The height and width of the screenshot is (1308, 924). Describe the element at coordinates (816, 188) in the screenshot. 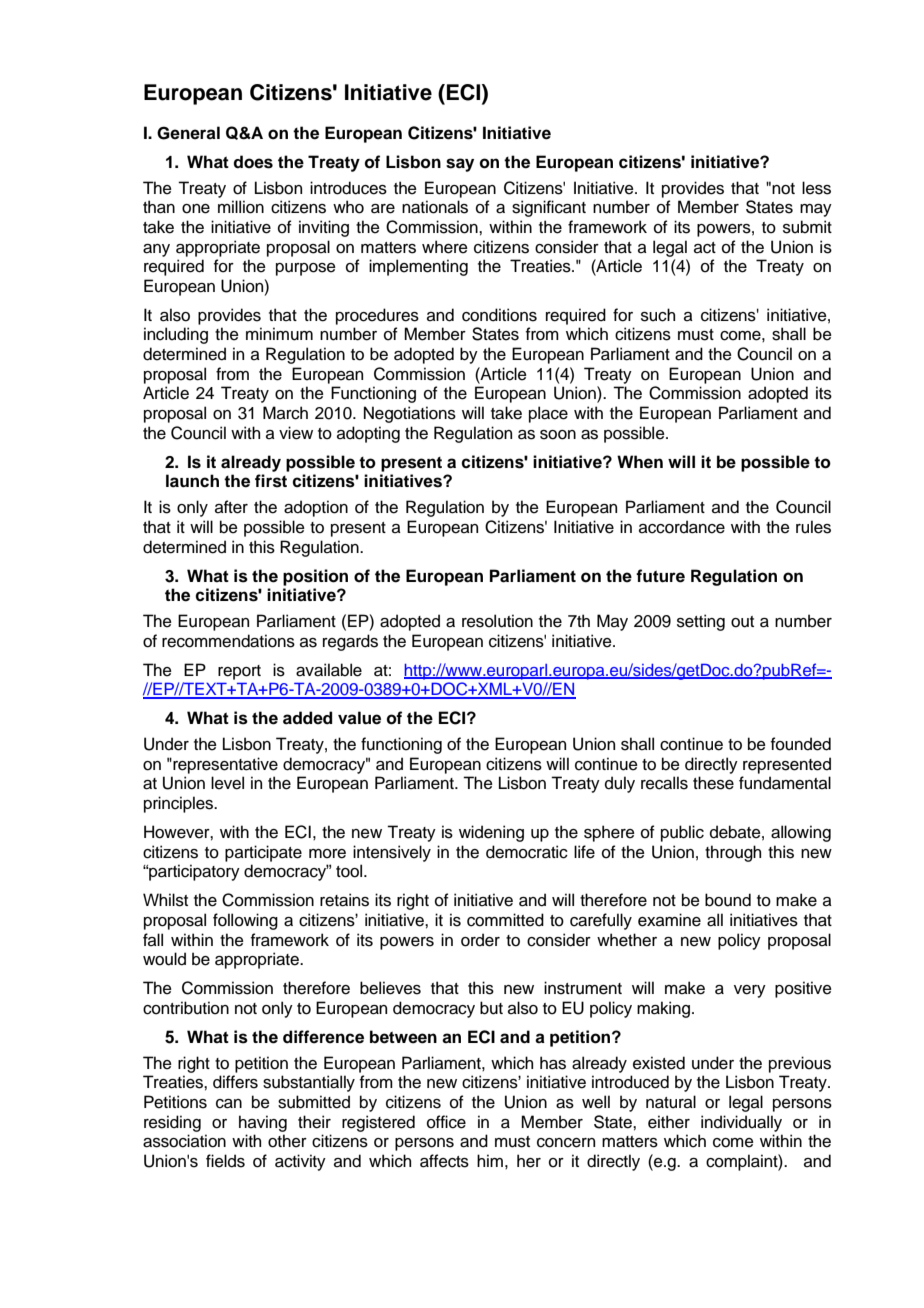

I see `less` at that location.
